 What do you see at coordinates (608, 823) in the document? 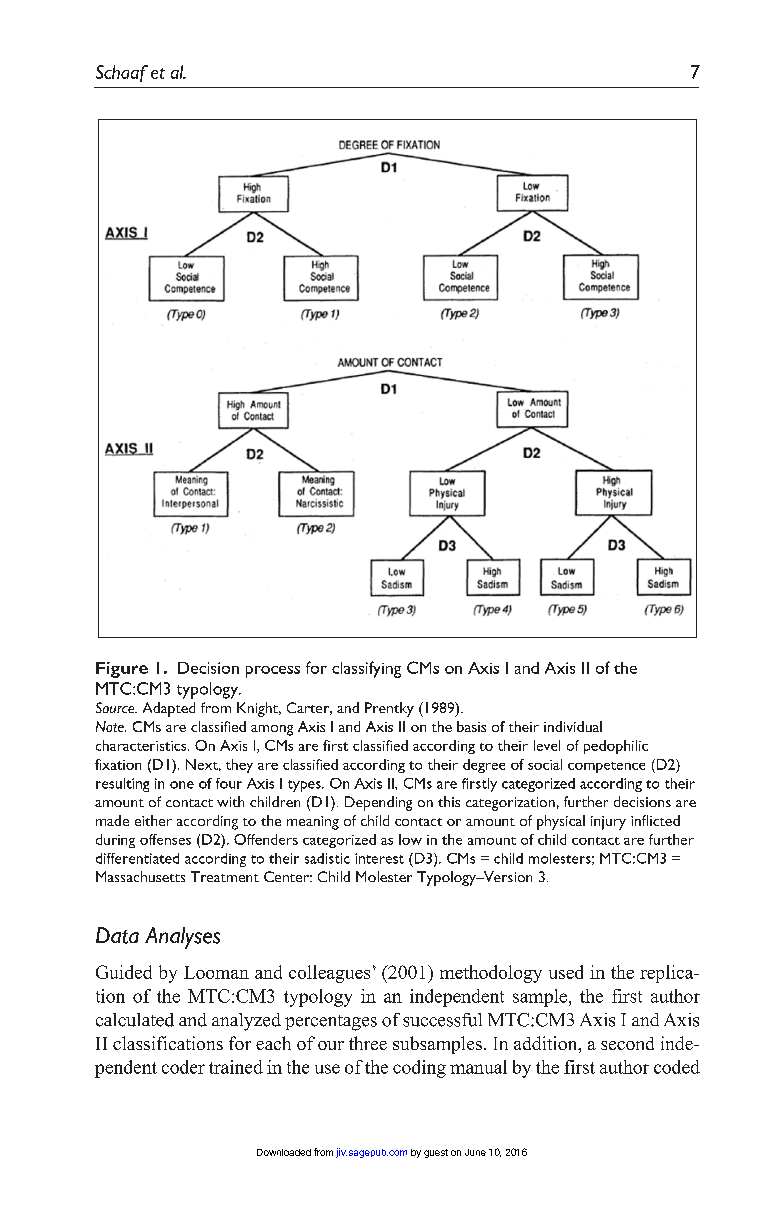
I see `injury` at bounding box center [608, 823].
